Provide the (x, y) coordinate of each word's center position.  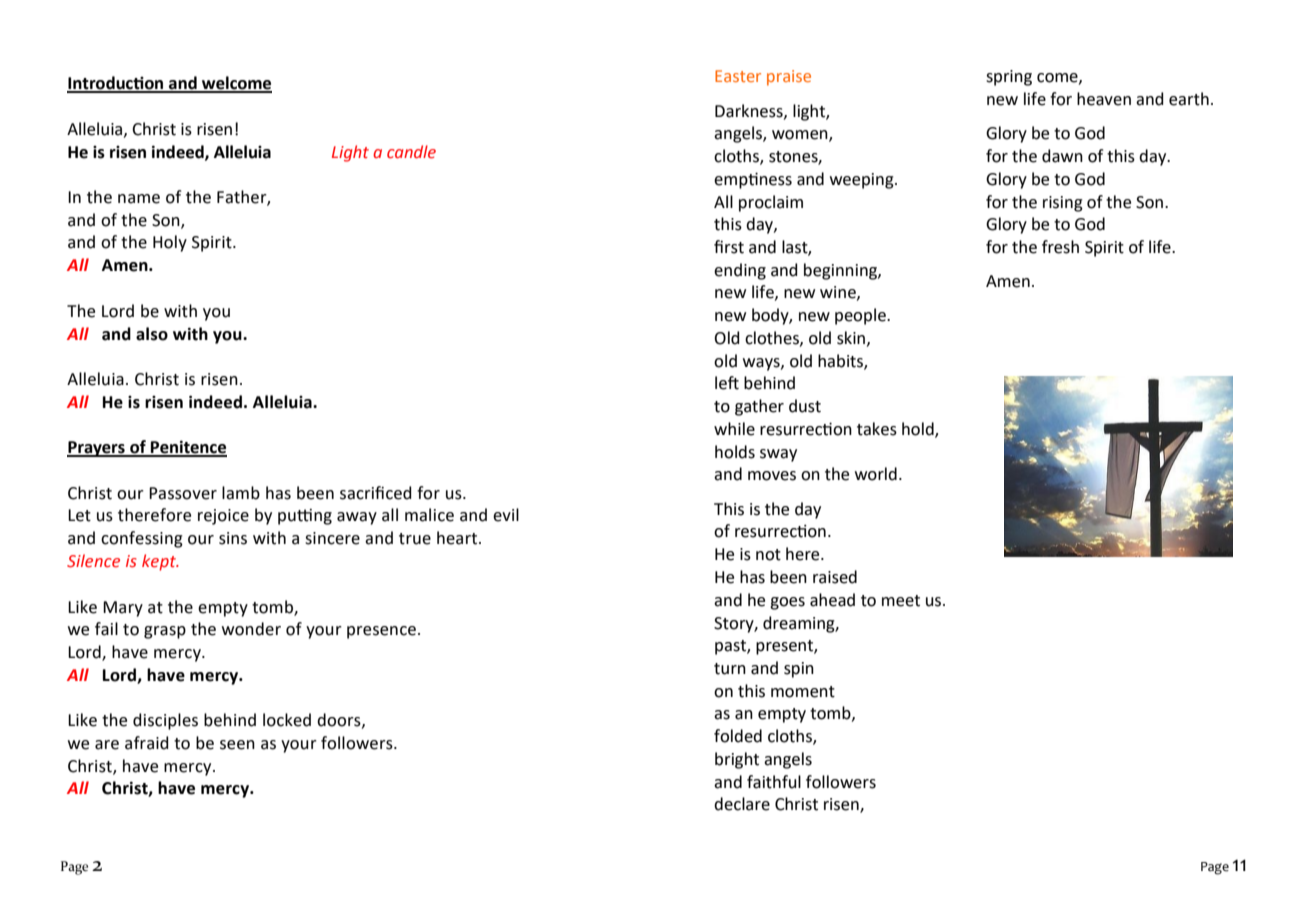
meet (901, 601)
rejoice (223, 517)
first (729, 247)
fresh (1060, 247)
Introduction (116, 84)
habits (841, 361)
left (727, 383)
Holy (170, 243)
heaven (1104, 99)
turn (730, 669)
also (152, 334)
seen (237, 745)
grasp (165, 632)
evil (506, 515)
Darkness (750, 111)
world (876, 474)
